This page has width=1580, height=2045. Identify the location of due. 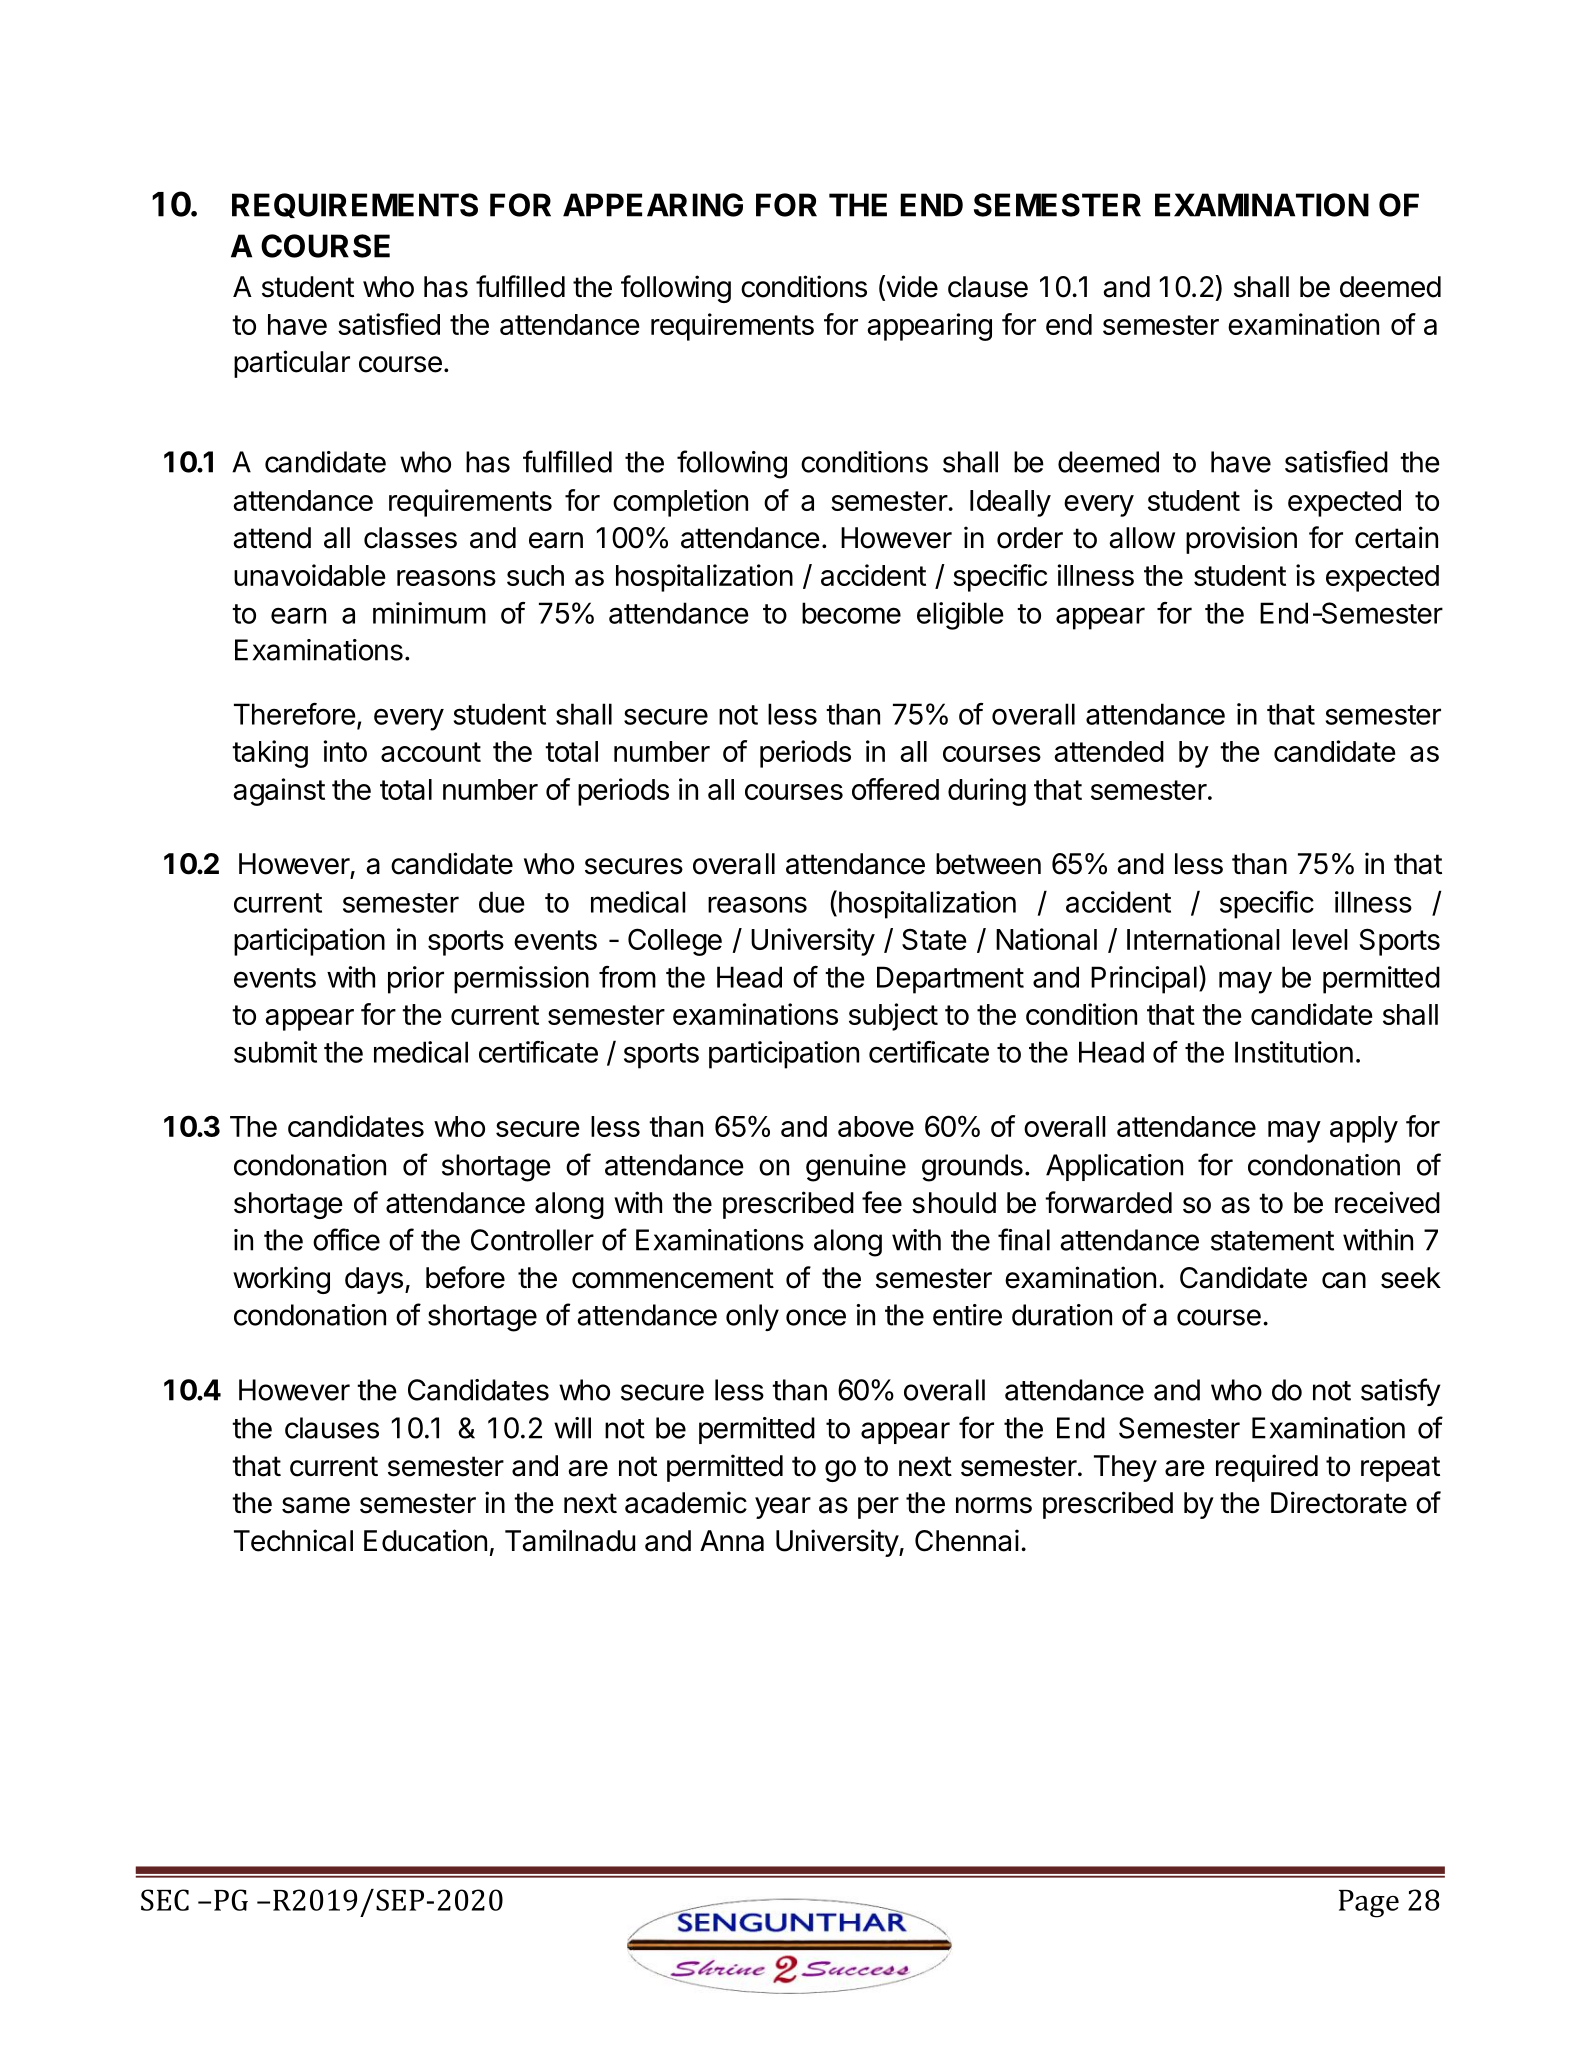
(502, 902).
